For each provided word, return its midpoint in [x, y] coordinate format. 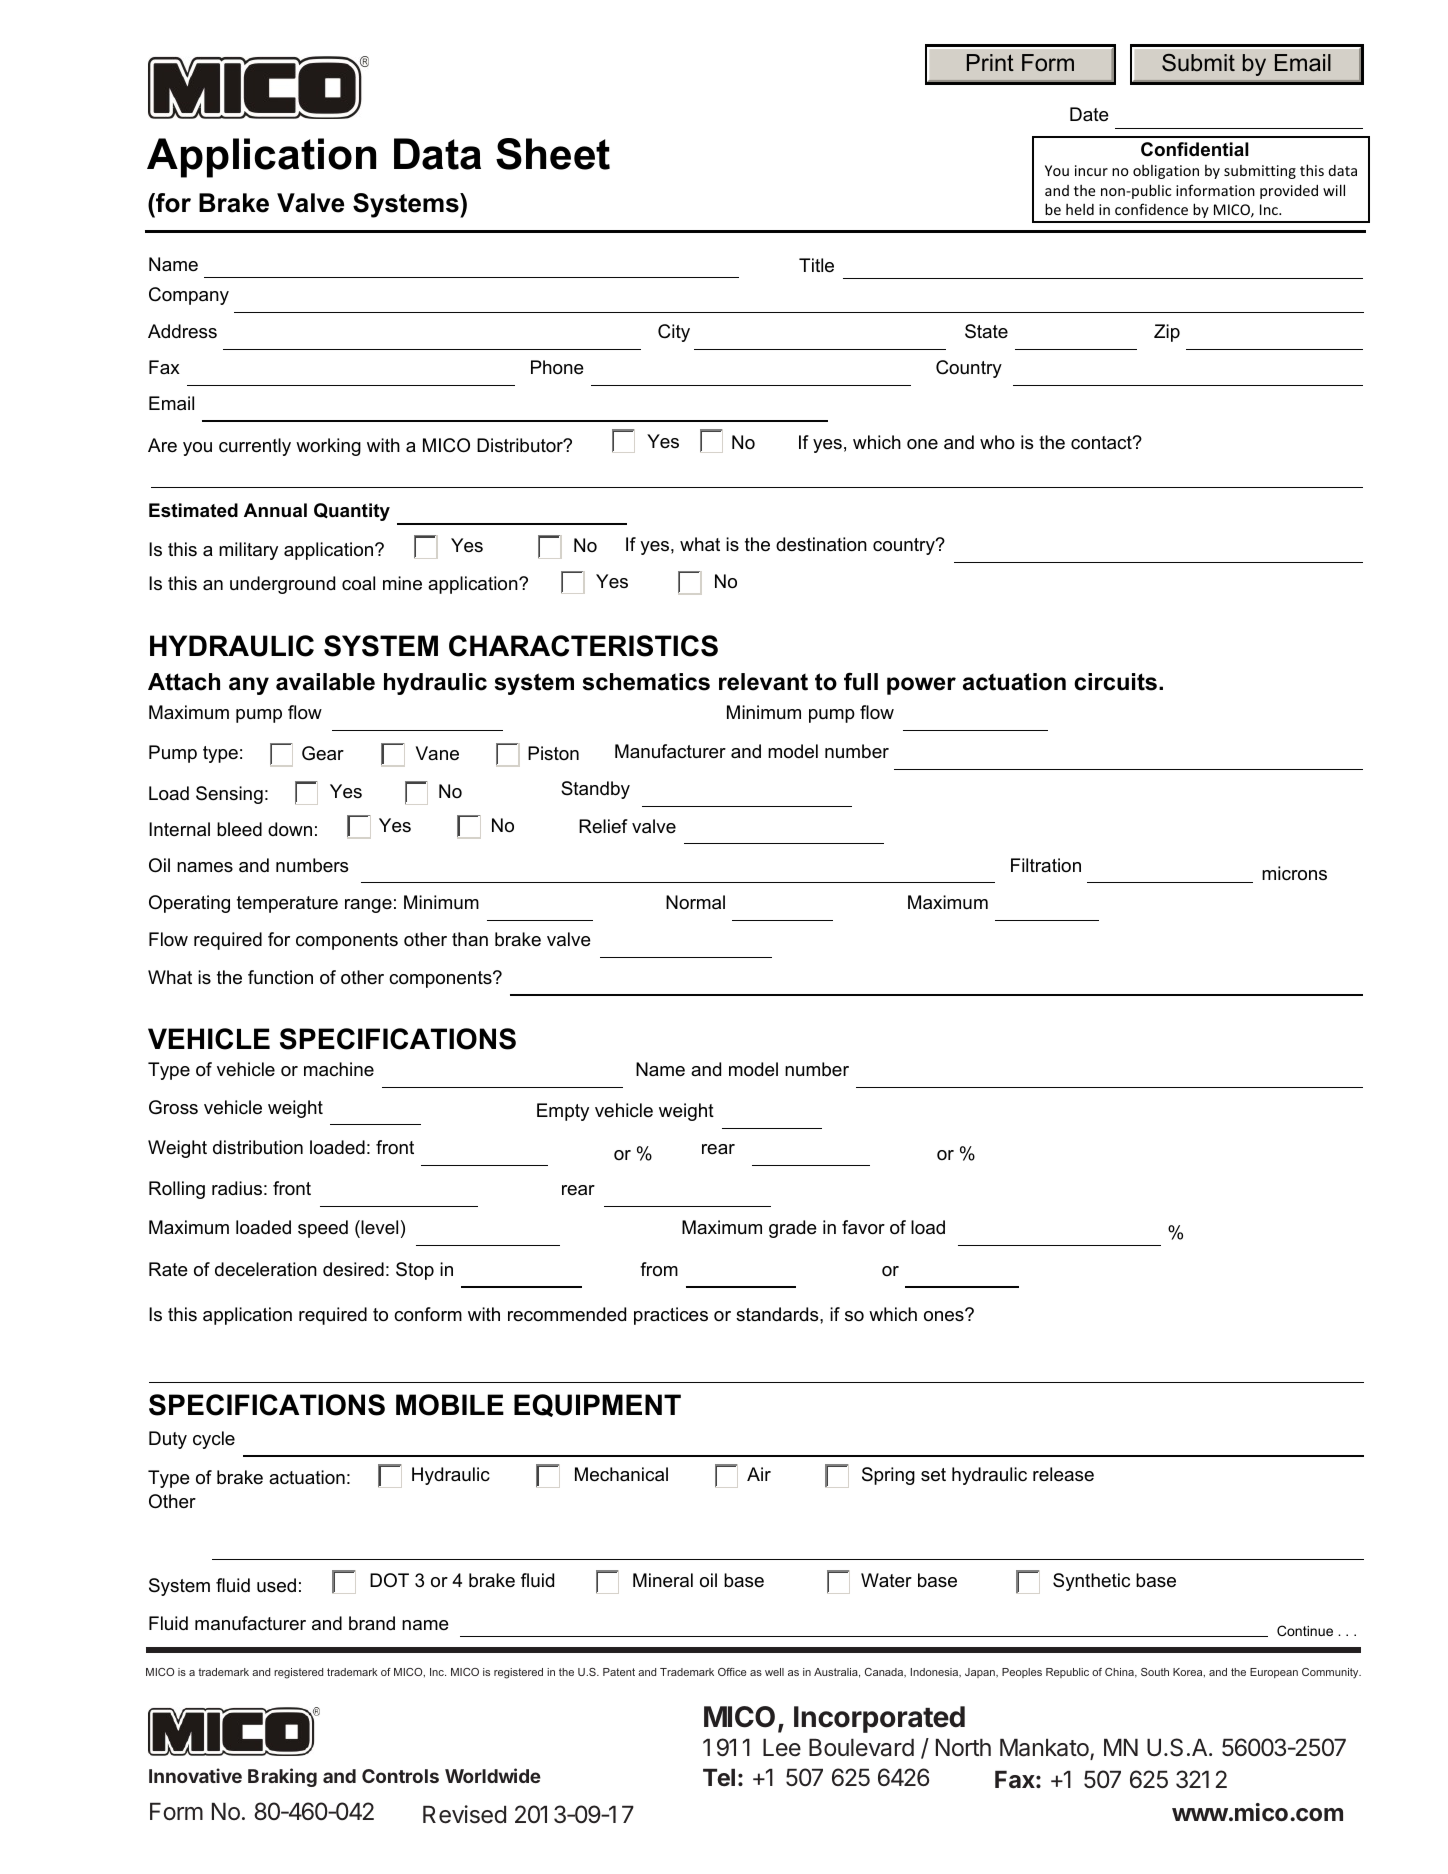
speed [323, 1229]
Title [816, 265]
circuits [1115, 682]
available [325, 682]
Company [189, 296]
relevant [763, 682]
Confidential [1195, 149]
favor [863, 1227]
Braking [282, 1777]
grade [793, 1229]
